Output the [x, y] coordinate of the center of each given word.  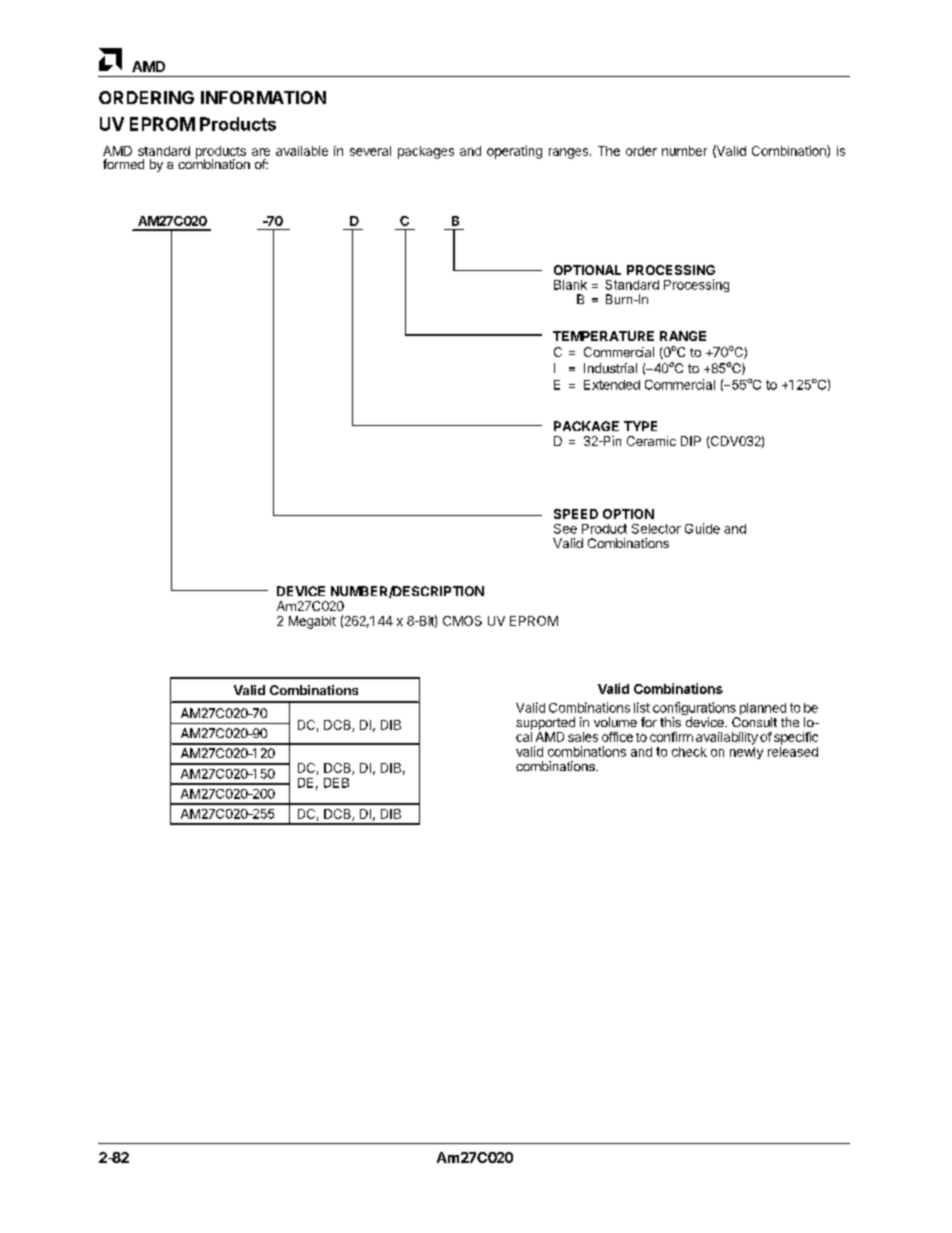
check [689, 752]
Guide [702, 528]
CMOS [462, 621]
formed [123, 164]
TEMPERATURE [603, 336]
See [565, 529]
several [370, 151]
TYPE [640, 426]
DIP [691, 441]
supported [545, 723]
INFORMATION [263, 97]
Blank [570, 285]
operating [514, 152]
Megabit [312, 622]
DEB [336, 783]
